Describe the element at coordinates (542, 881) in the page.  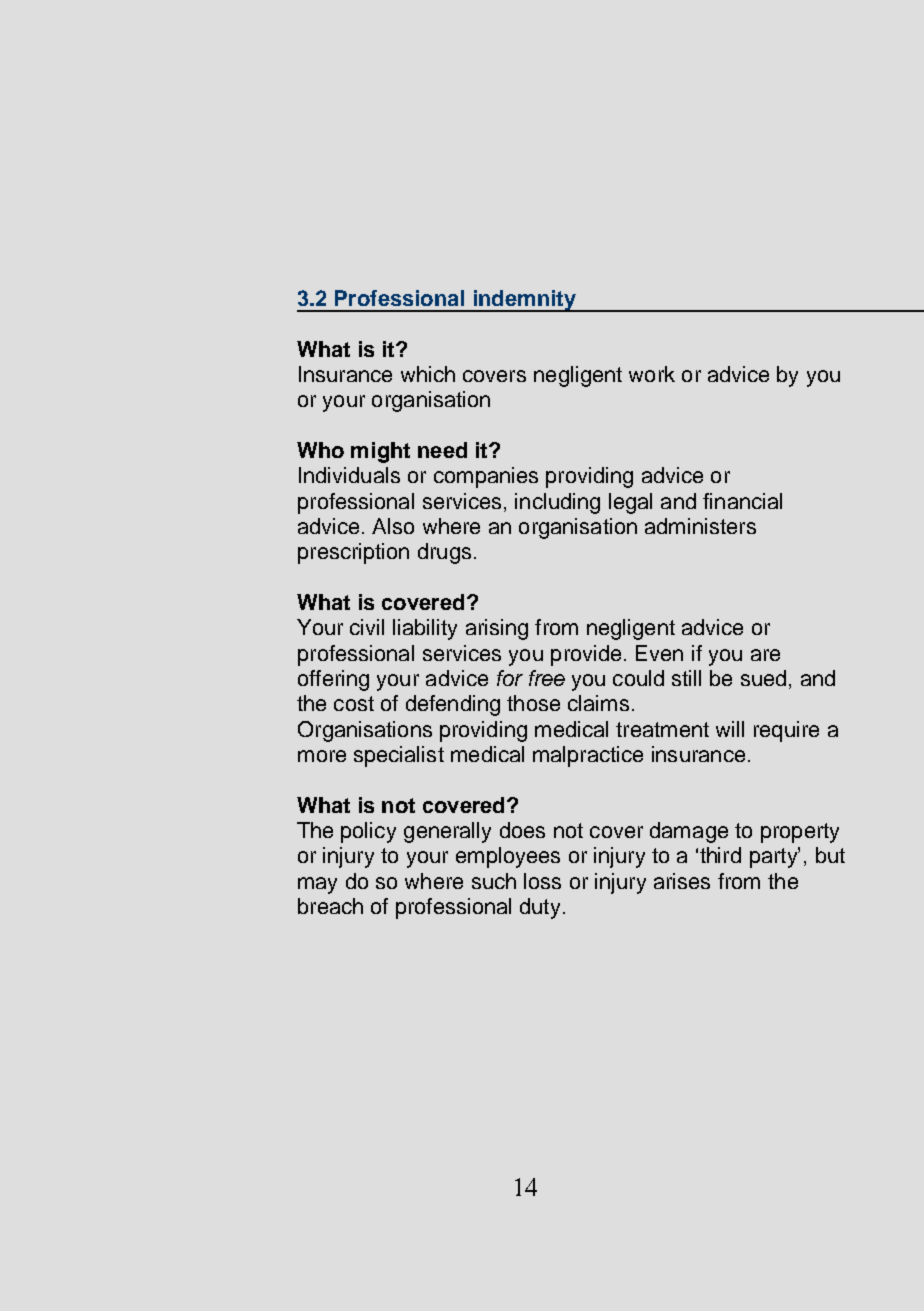
I see `loss` at that location.
